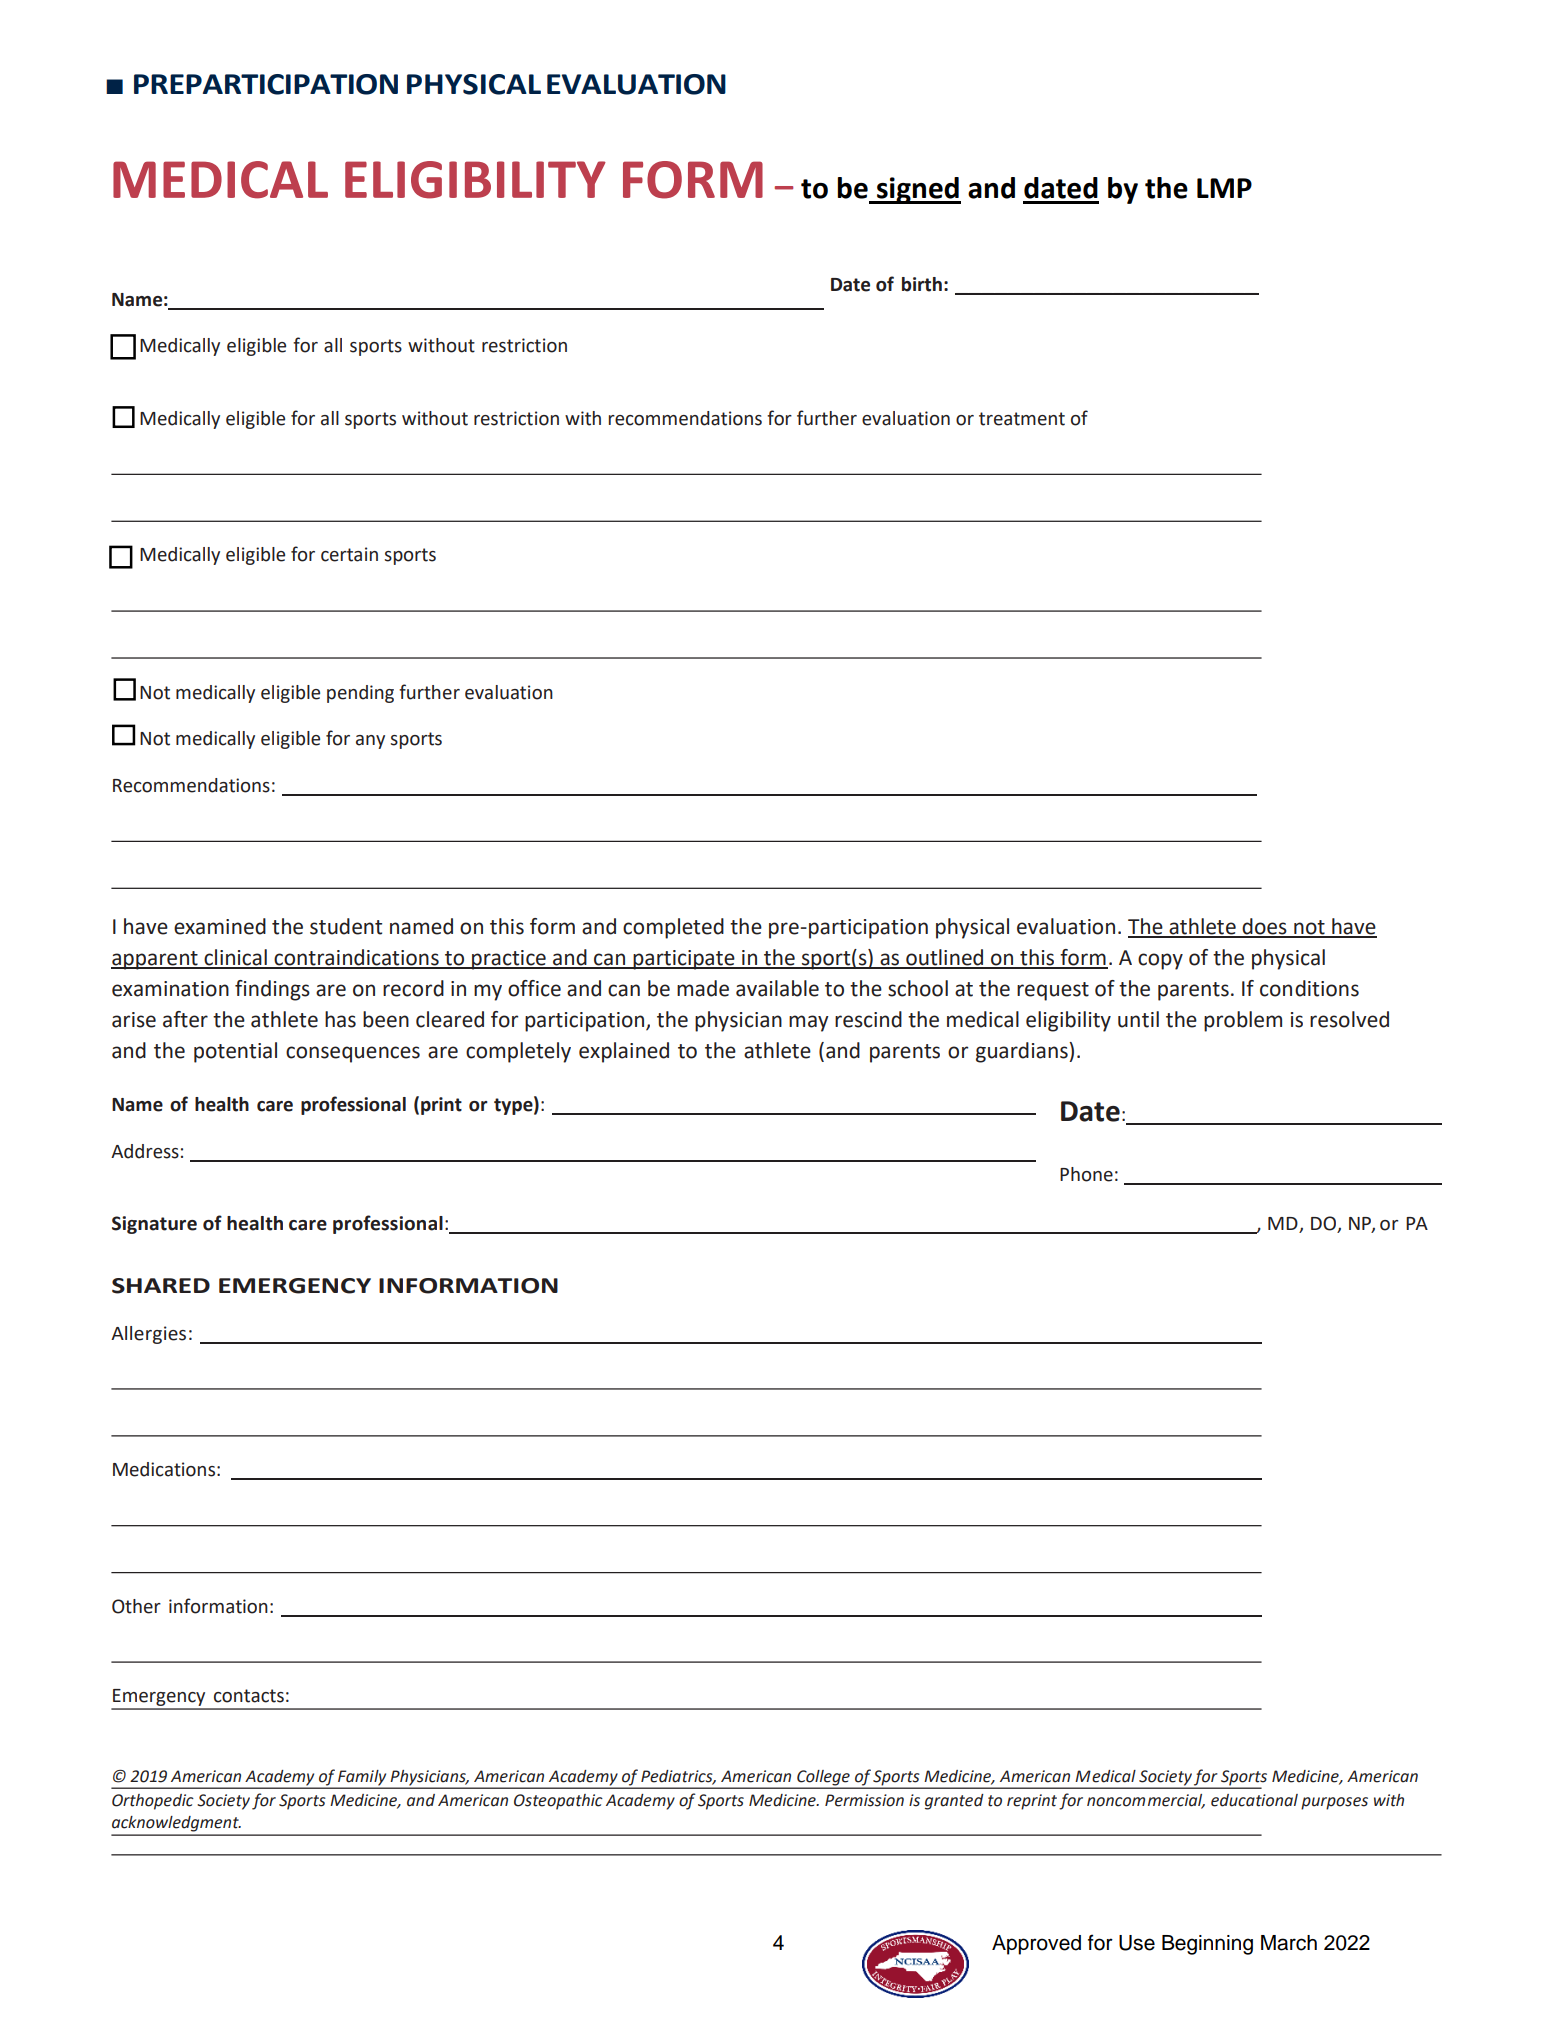  I want to click on Family, so click(362, 1779).
